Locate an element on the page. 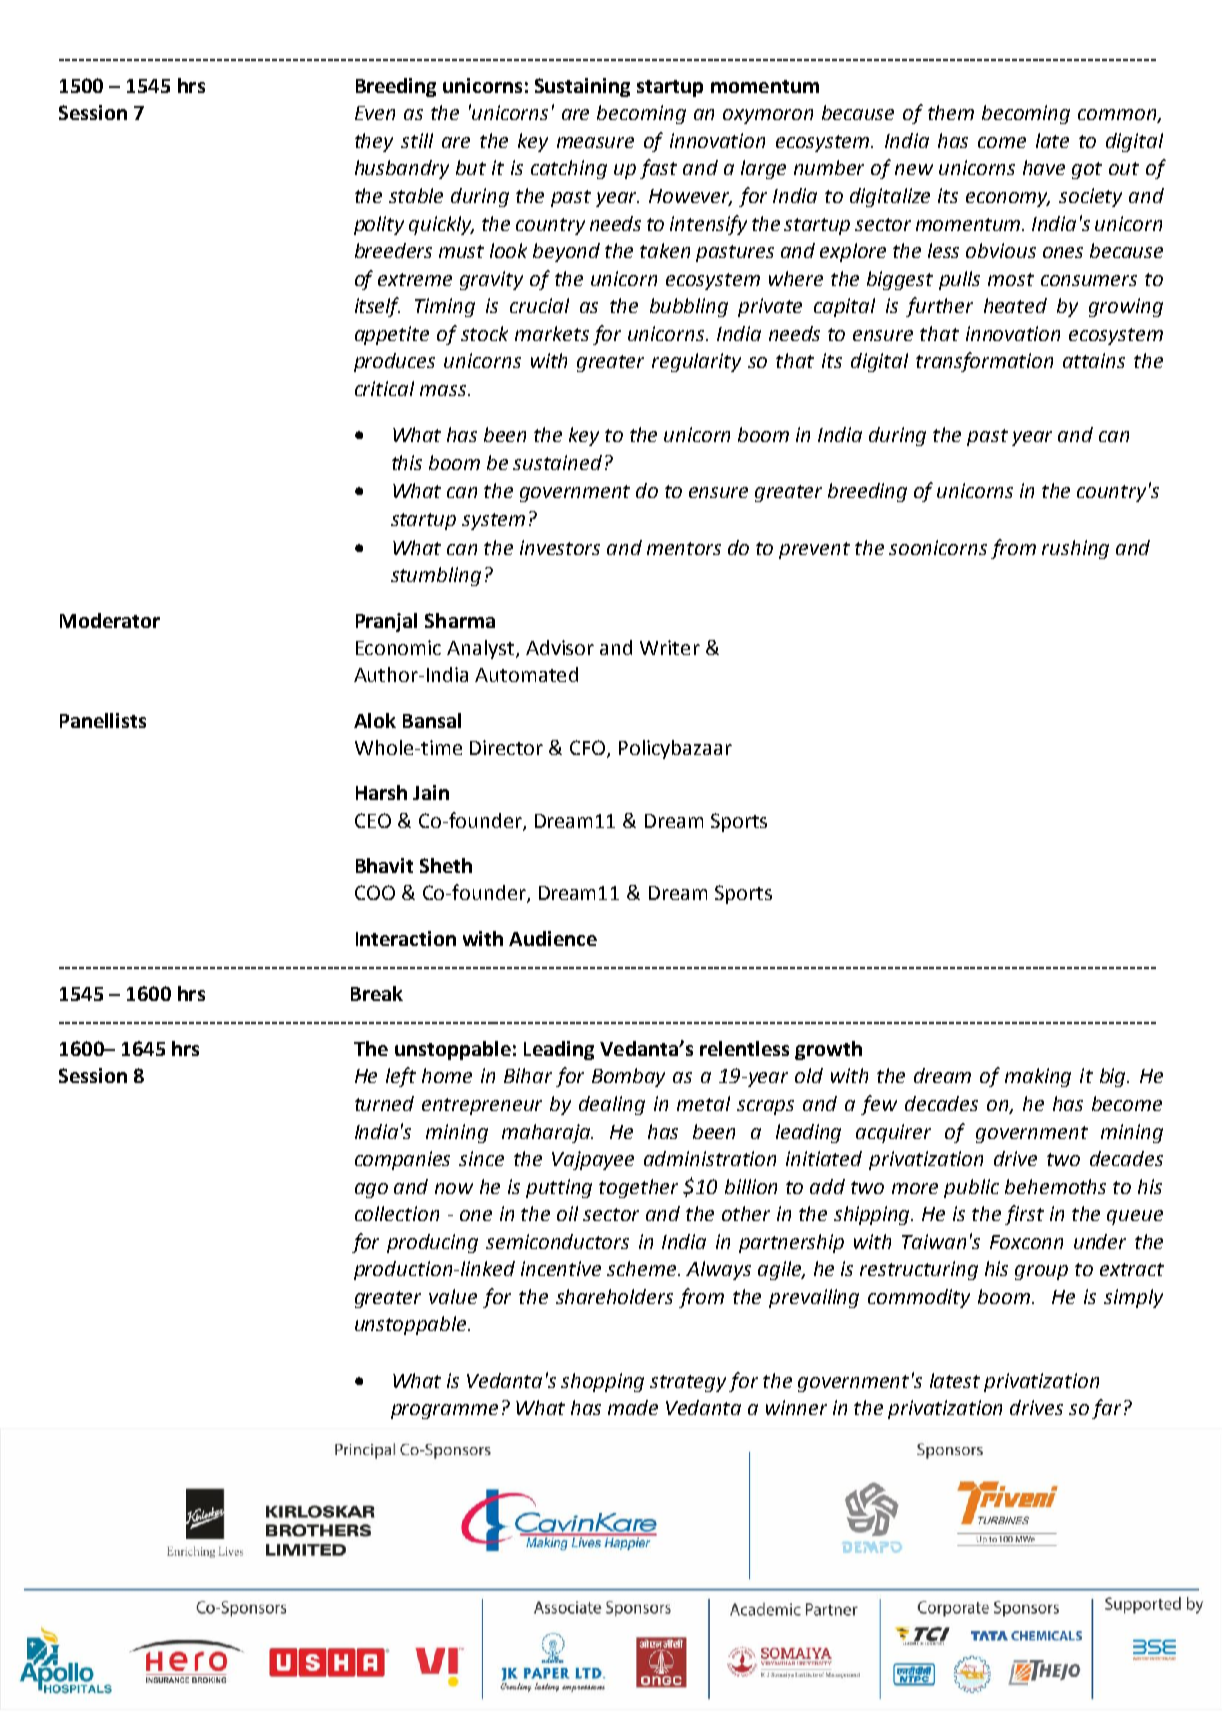  Moderator is located at coordinates (110, 620).
